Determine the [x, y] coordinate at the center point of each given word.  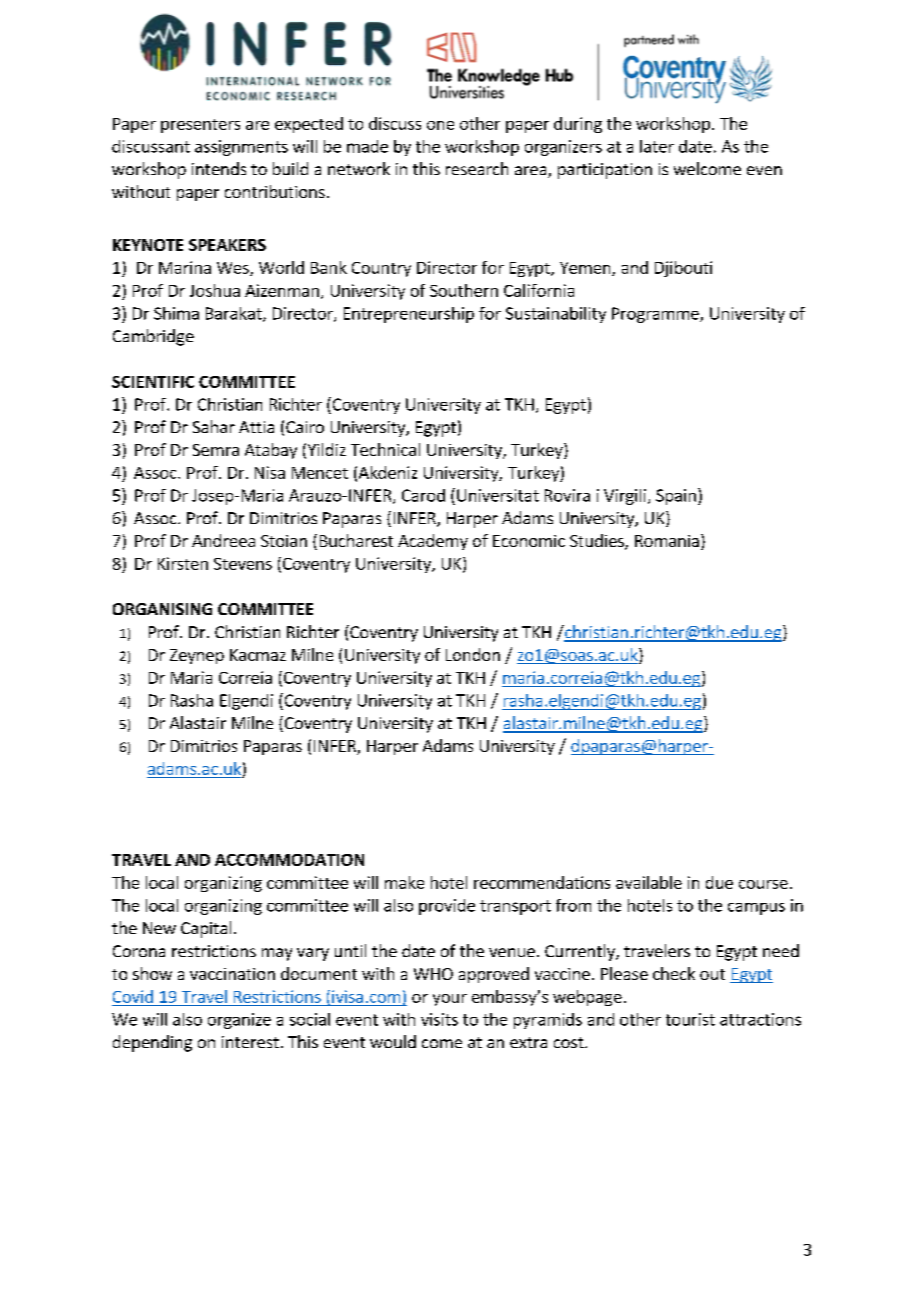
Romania [667, 541]
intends [219, 168]
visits [439, 1019]
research [477, 168]
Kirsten [183, 563]
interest [250, 1042]
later [657, 146]
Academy [433, 542]
